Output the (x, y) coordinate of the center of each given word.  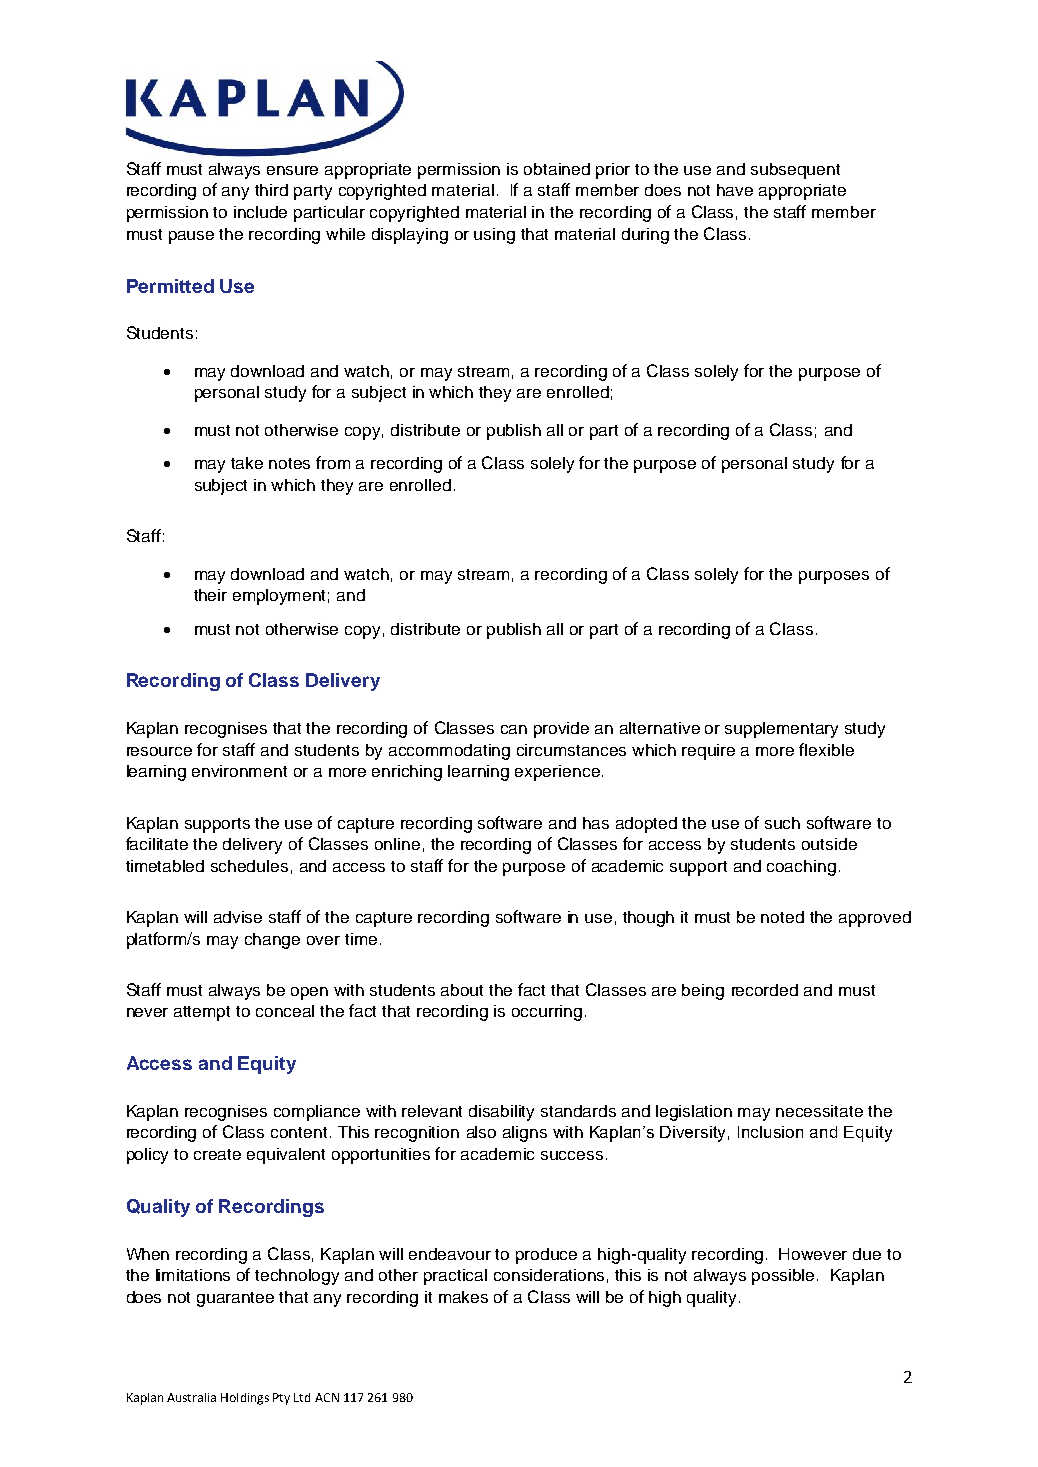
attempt (202, 1013)
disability (501, 1113)
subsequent (795, 171)
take (247, 463)
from (333, 462)
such (782, 823)
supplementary (781, 730)
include (260, 212)
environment (239, 771)
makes (463, 1297)
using (494, 236)
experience (557, 773)
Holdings (245, 1399)
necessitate (819, 1111)
